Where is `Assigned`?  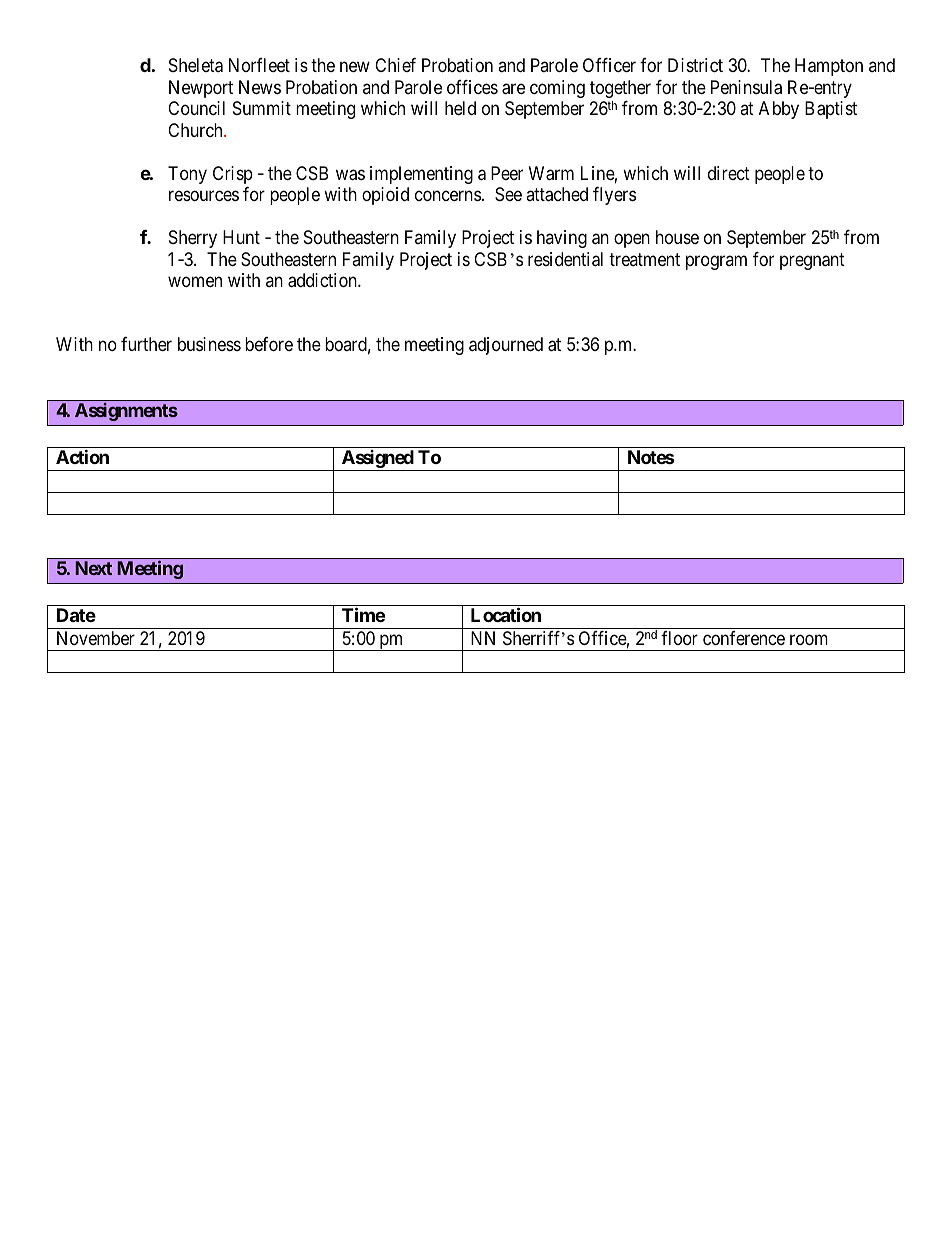
Assigned is located at coordinates (377, 460).
